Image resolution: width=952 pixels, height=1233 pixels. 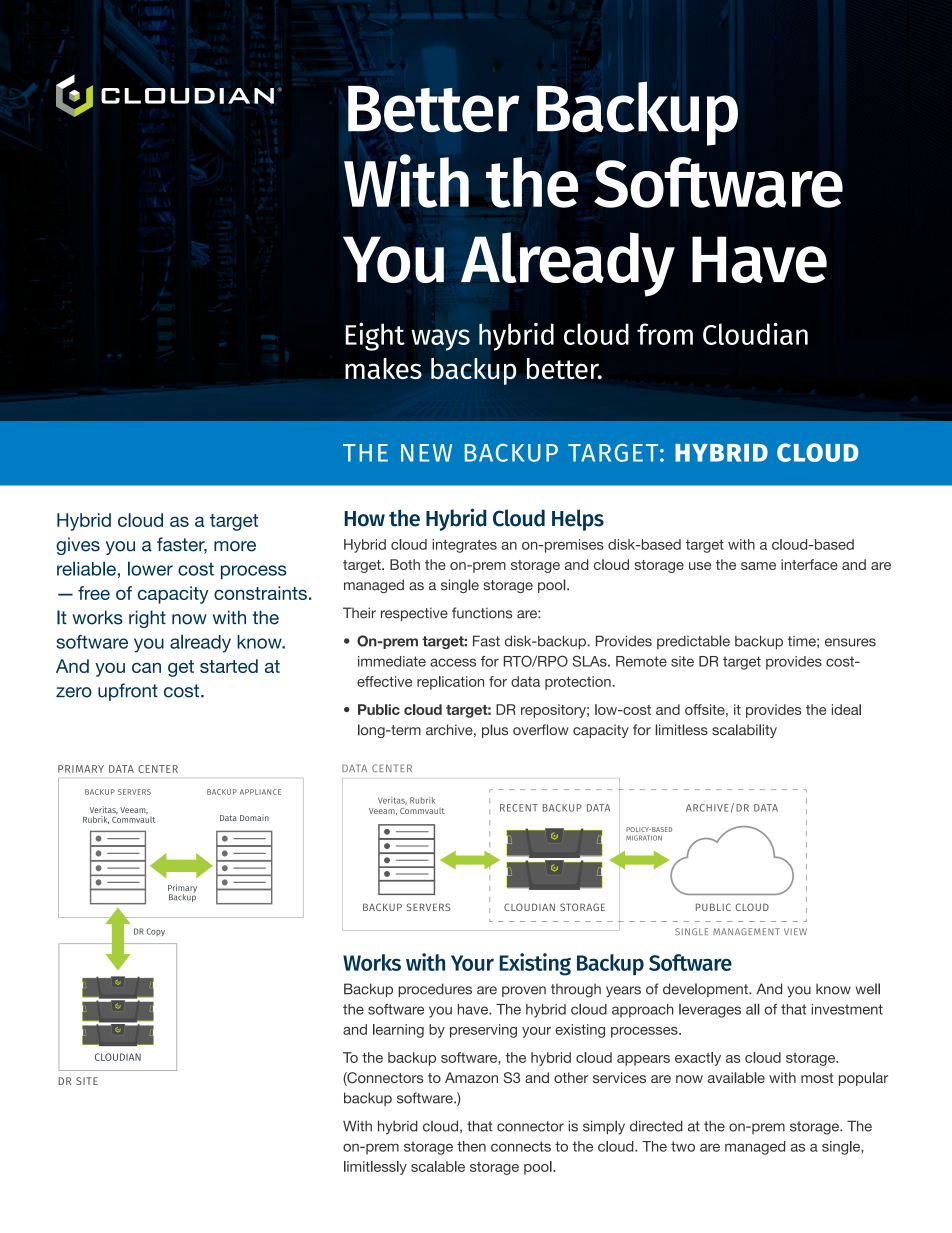 What do you see at coordinates (438, 1166) in the image?
I see `scalable` at bounding box center [438, 1166].
